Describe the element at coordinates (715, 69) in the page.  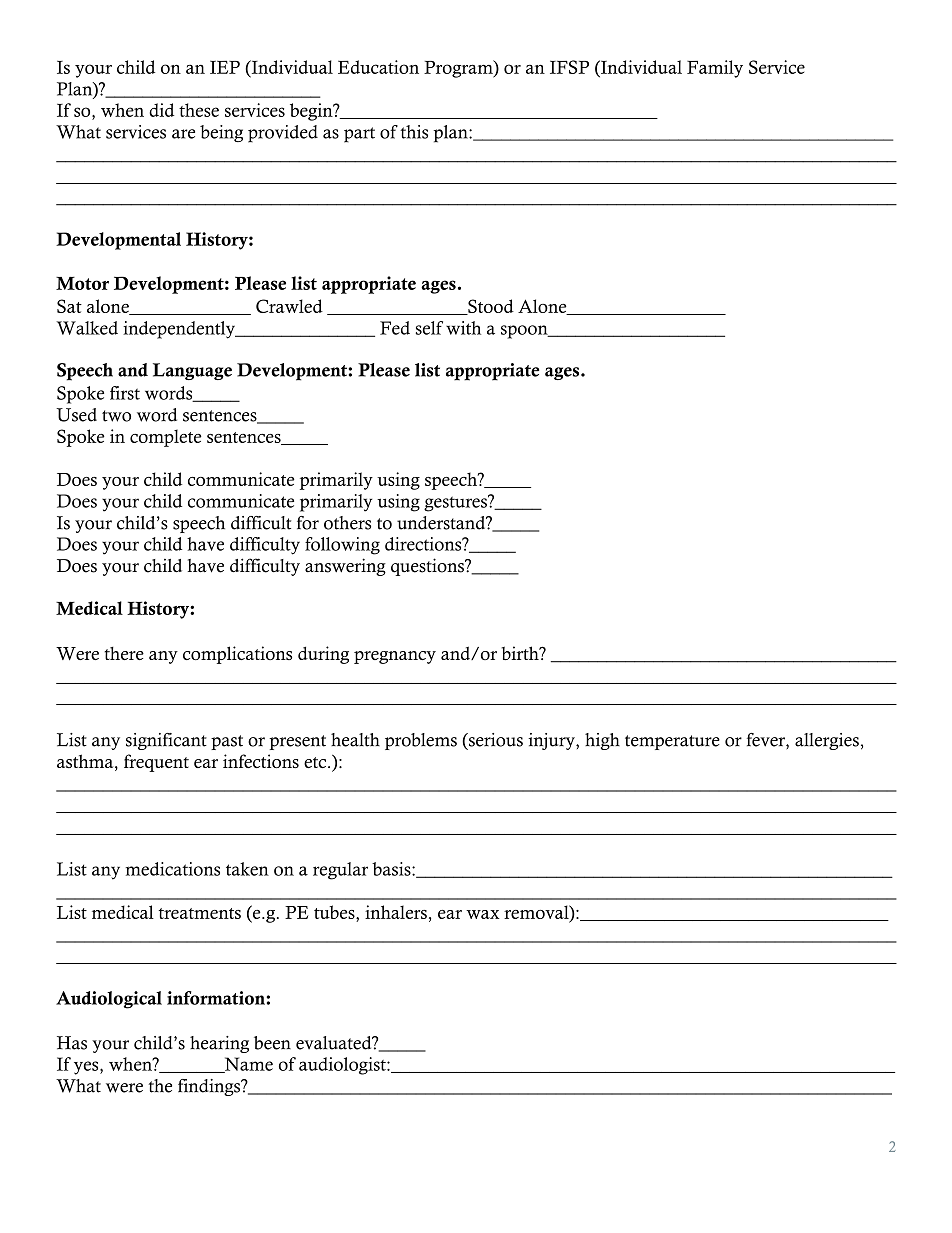
I see `Family` at that location.
